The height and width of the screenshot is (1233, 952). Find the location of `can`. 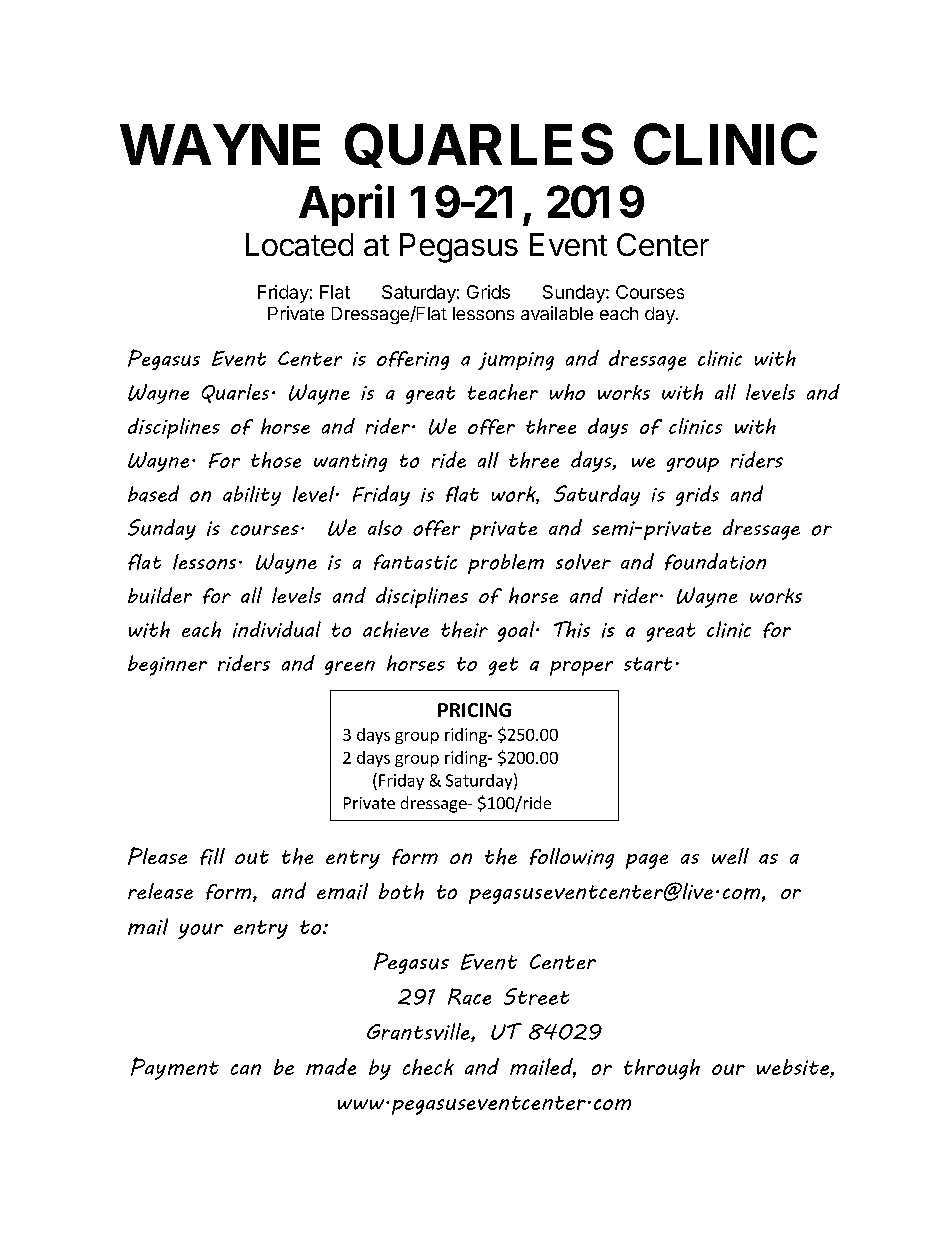

can is located at coordinates (246, 1069).
